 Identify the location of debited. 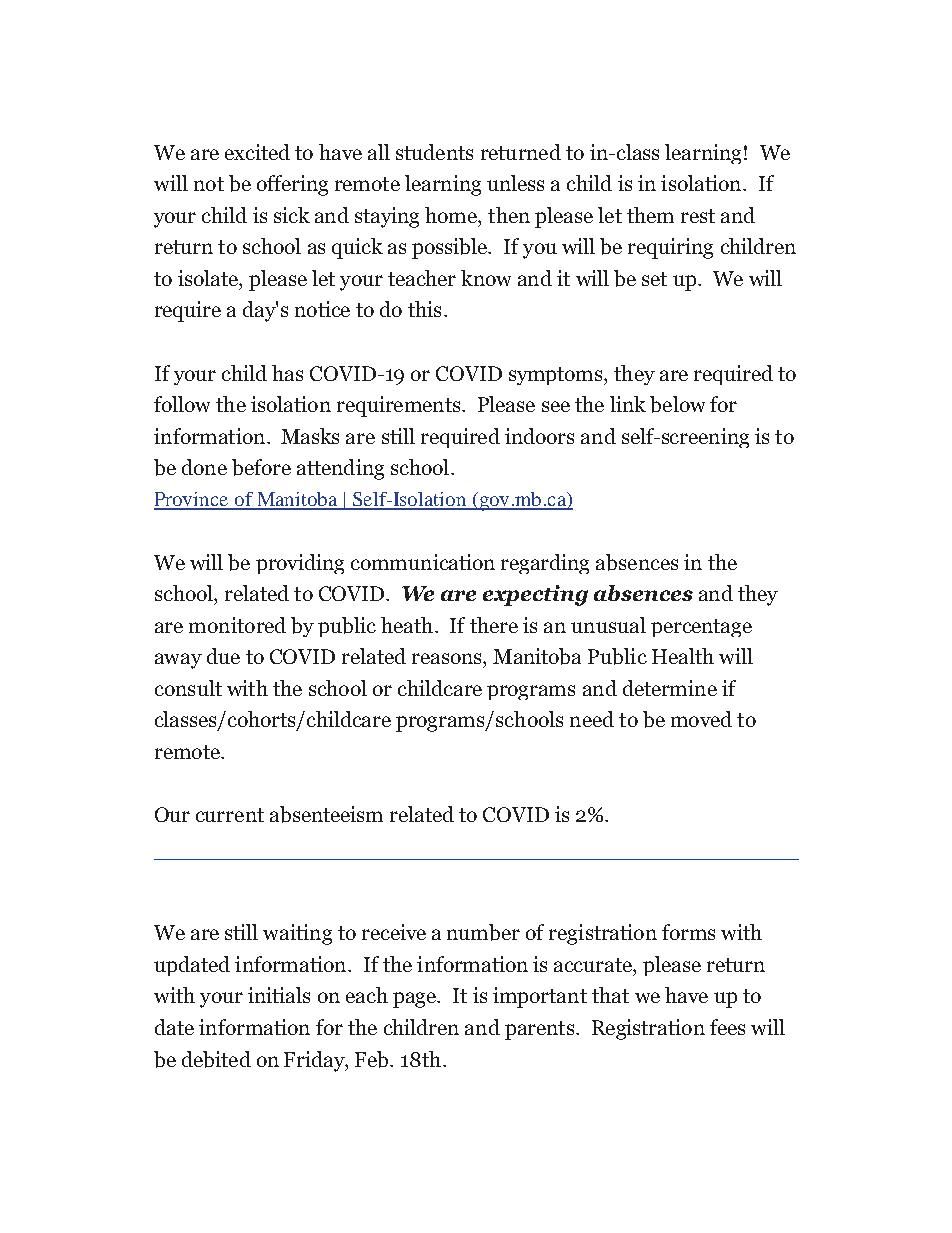
(216, 1059).
